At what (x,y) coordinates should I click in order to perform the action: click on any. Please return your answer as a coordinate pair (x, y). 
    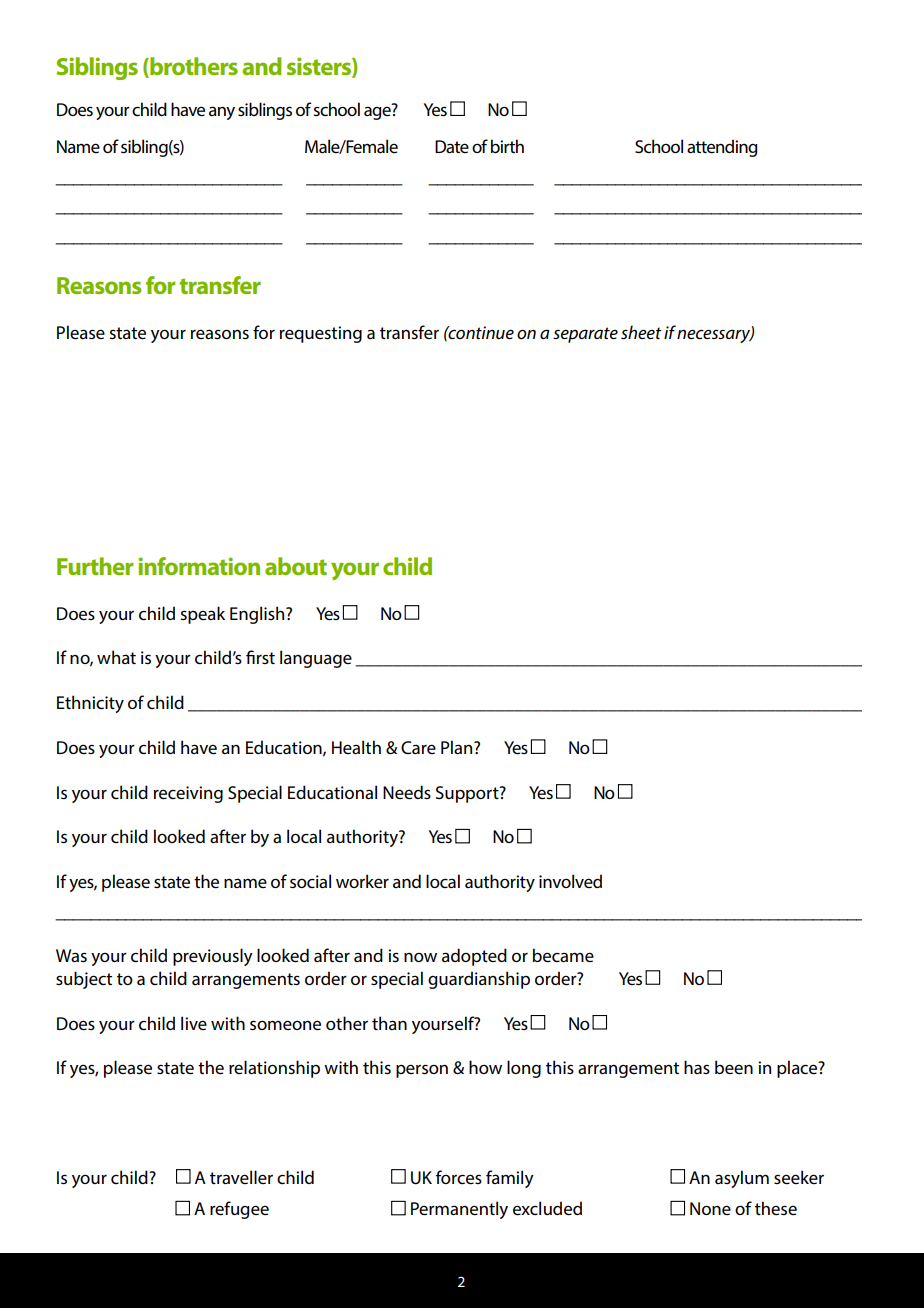
    Looking at the image, I should click on (222, 113).
